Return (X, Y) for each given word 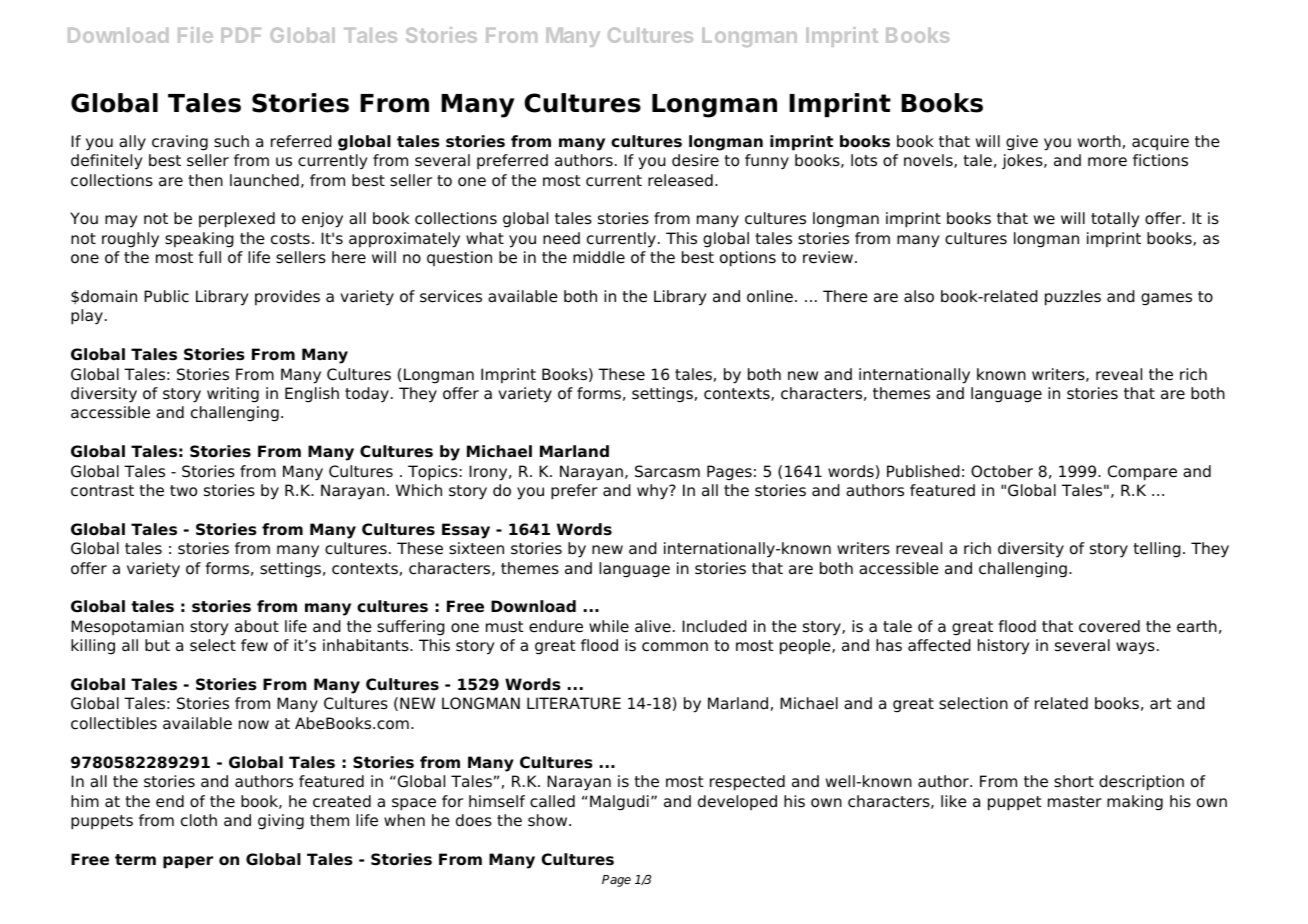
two (183, 491)
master (1075, 802)
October (1002, 471)
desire (695, 160)
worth (1099, 141)
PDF (241, 35)
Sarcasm (667, 471)
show (549, 820)
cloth (199, 820)
